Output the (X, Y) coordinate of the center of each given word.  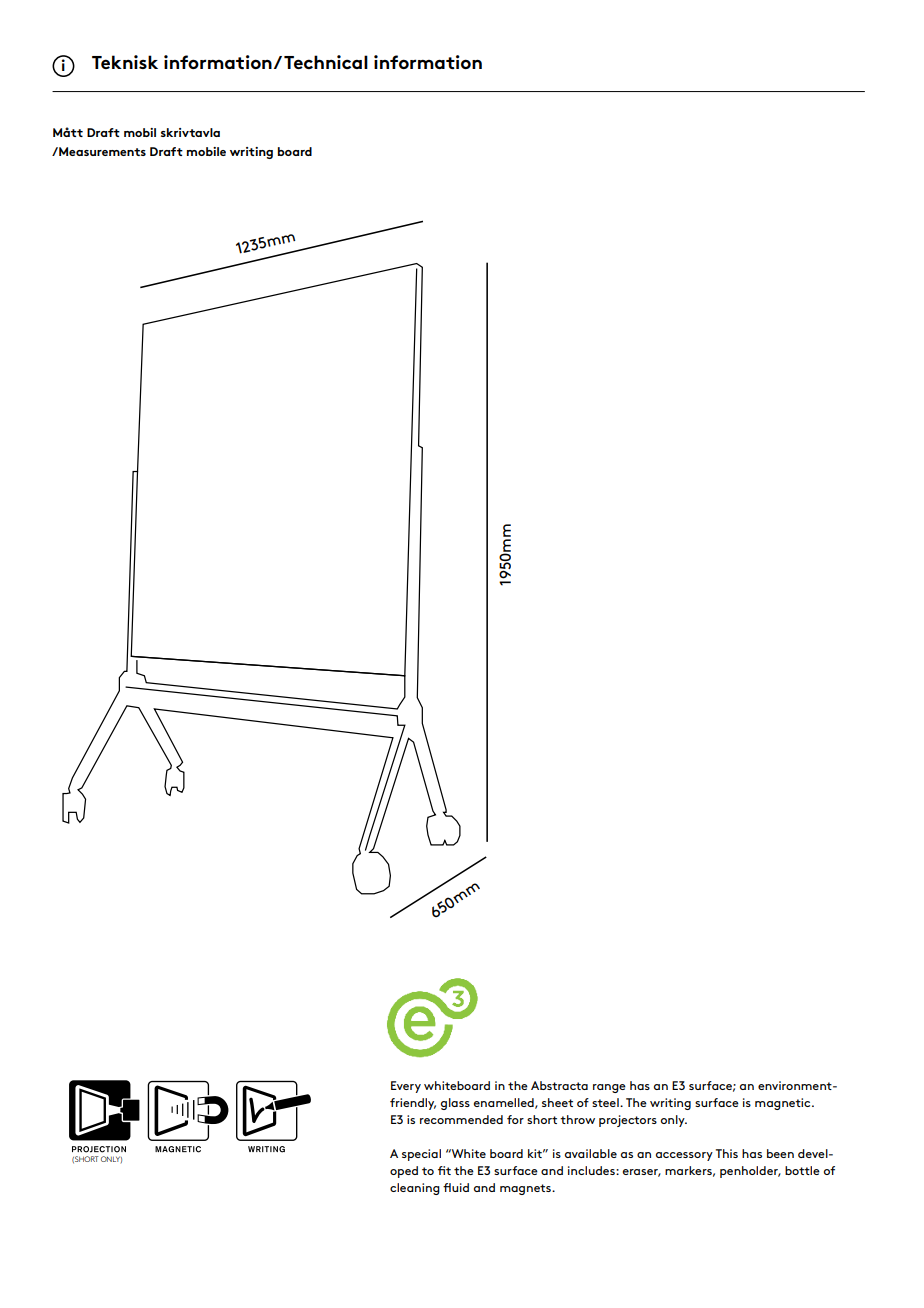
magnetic (784, 1104)
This (727, 1153)
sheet (557, 1102)
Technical (326, 62)
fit (444, 1170)
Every (406, 1087)
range (609, 1088)
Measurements (101, 151)
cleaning (415, 1189)
